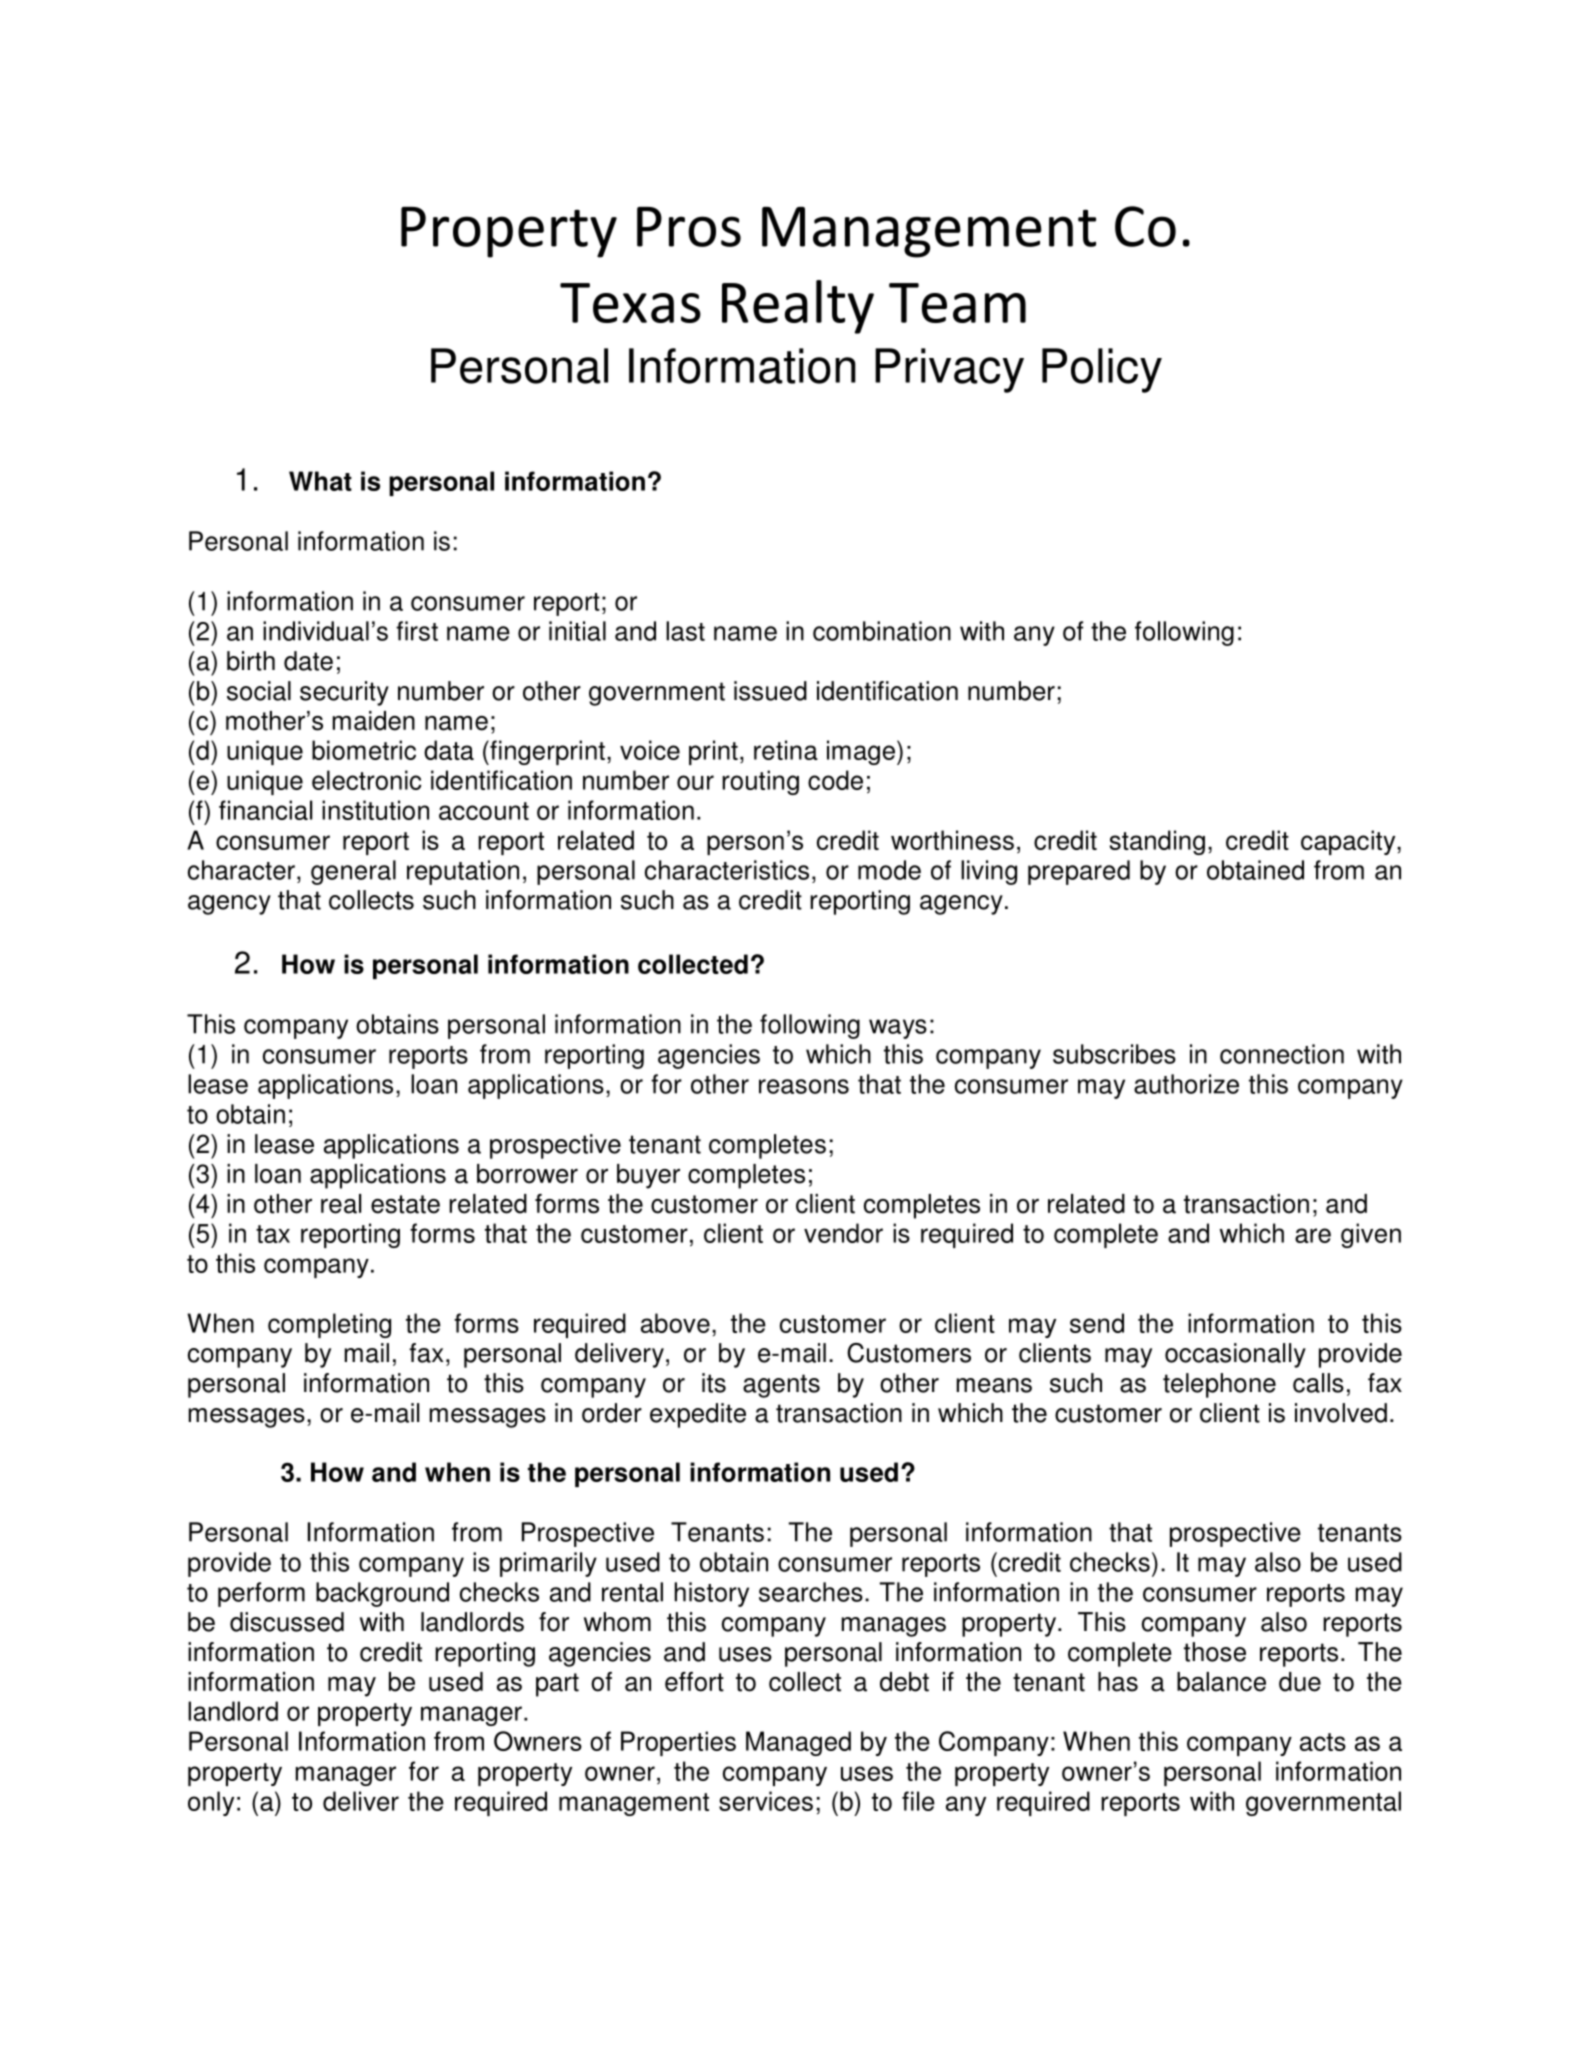 The width and height of the screenshot is (1590, 2058). Describe the element at coordinates (329, 1325) in the screenshot. I see `completing` at that location.
